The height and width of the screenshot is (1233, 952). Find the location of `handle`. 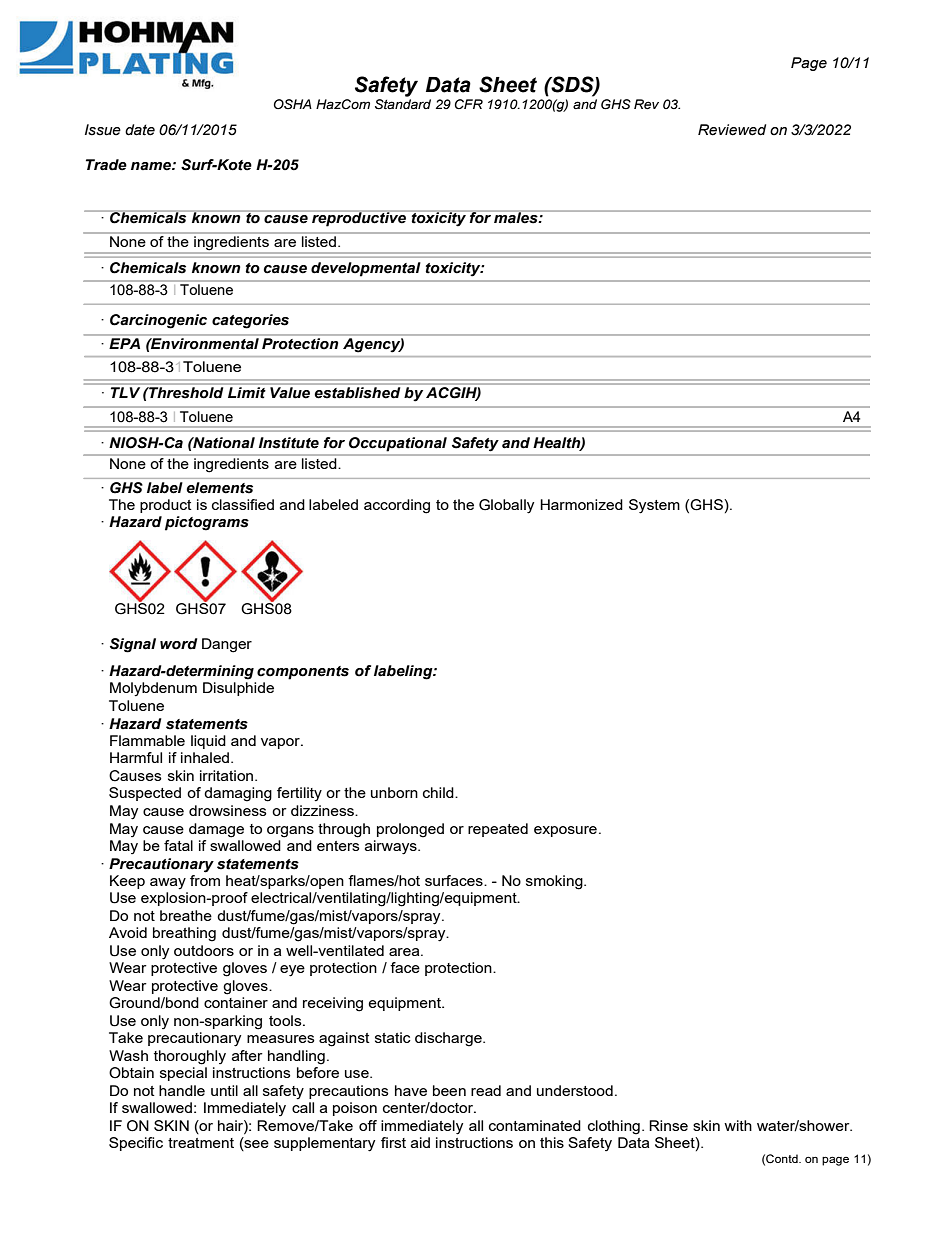

handle is located at coordinates (182, 1090).
